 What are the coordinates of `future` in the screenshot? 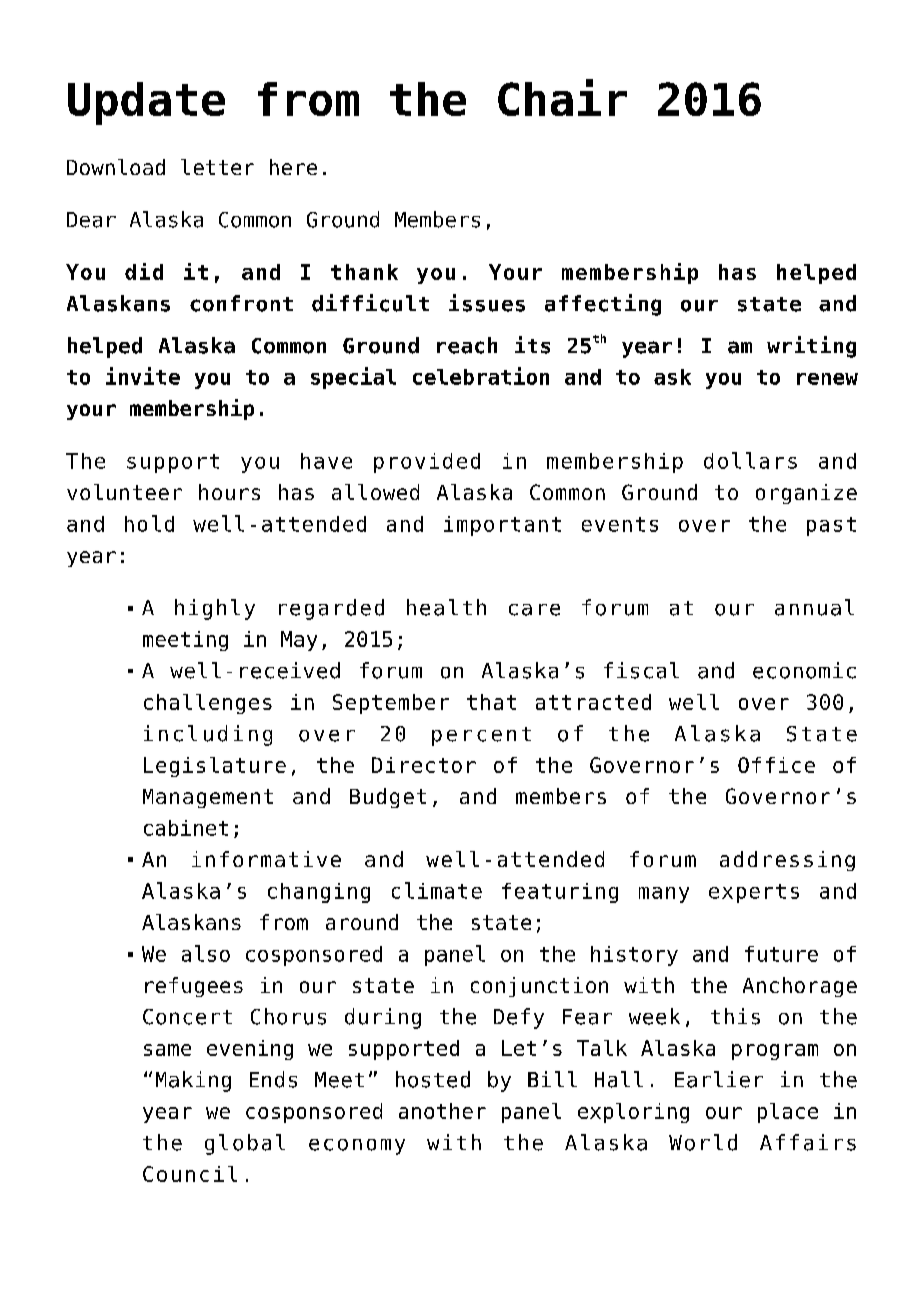 It's located at (781, 954).
